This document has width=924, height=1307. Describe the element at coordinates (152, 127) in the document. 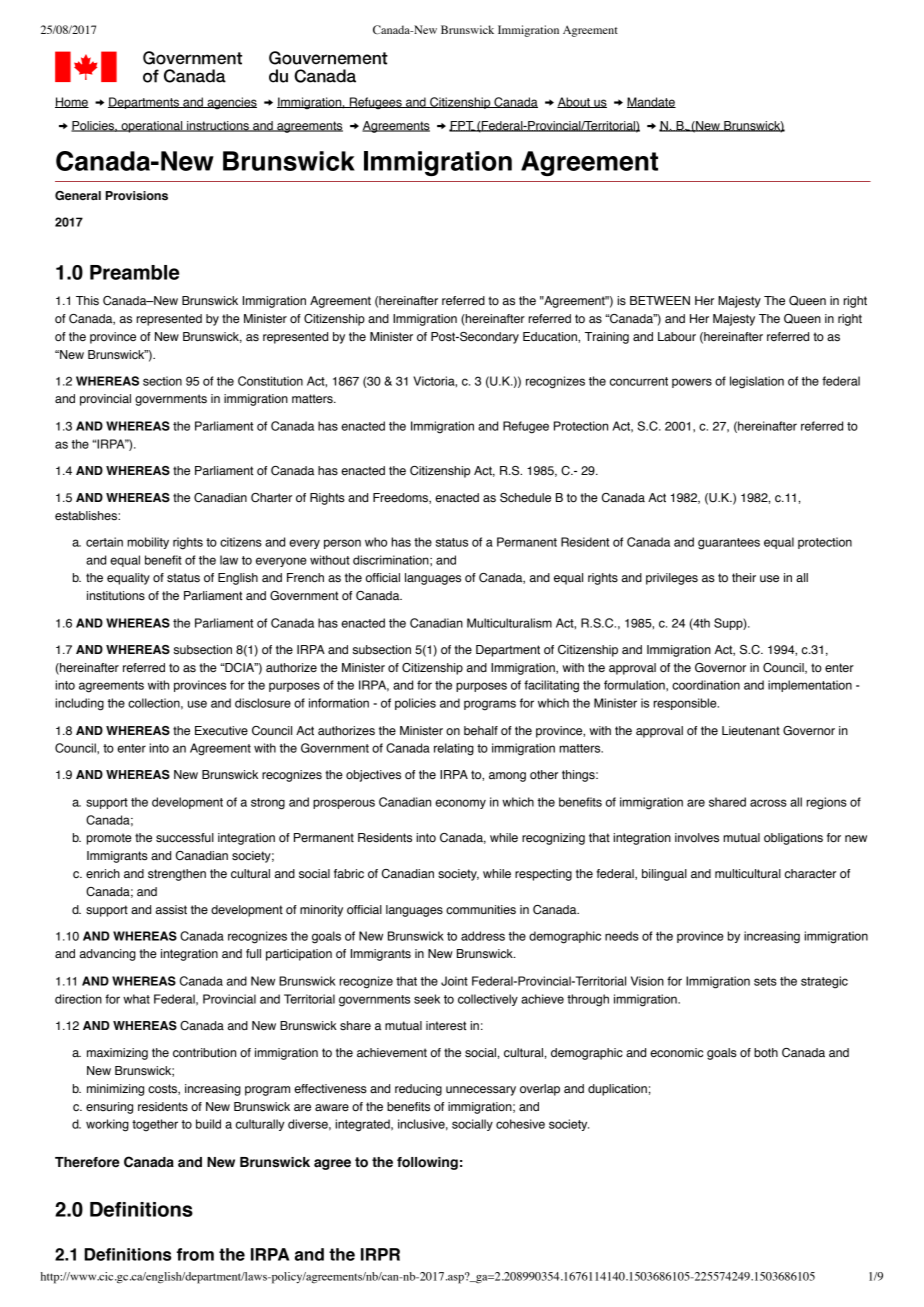

I see `operational` at that location.
